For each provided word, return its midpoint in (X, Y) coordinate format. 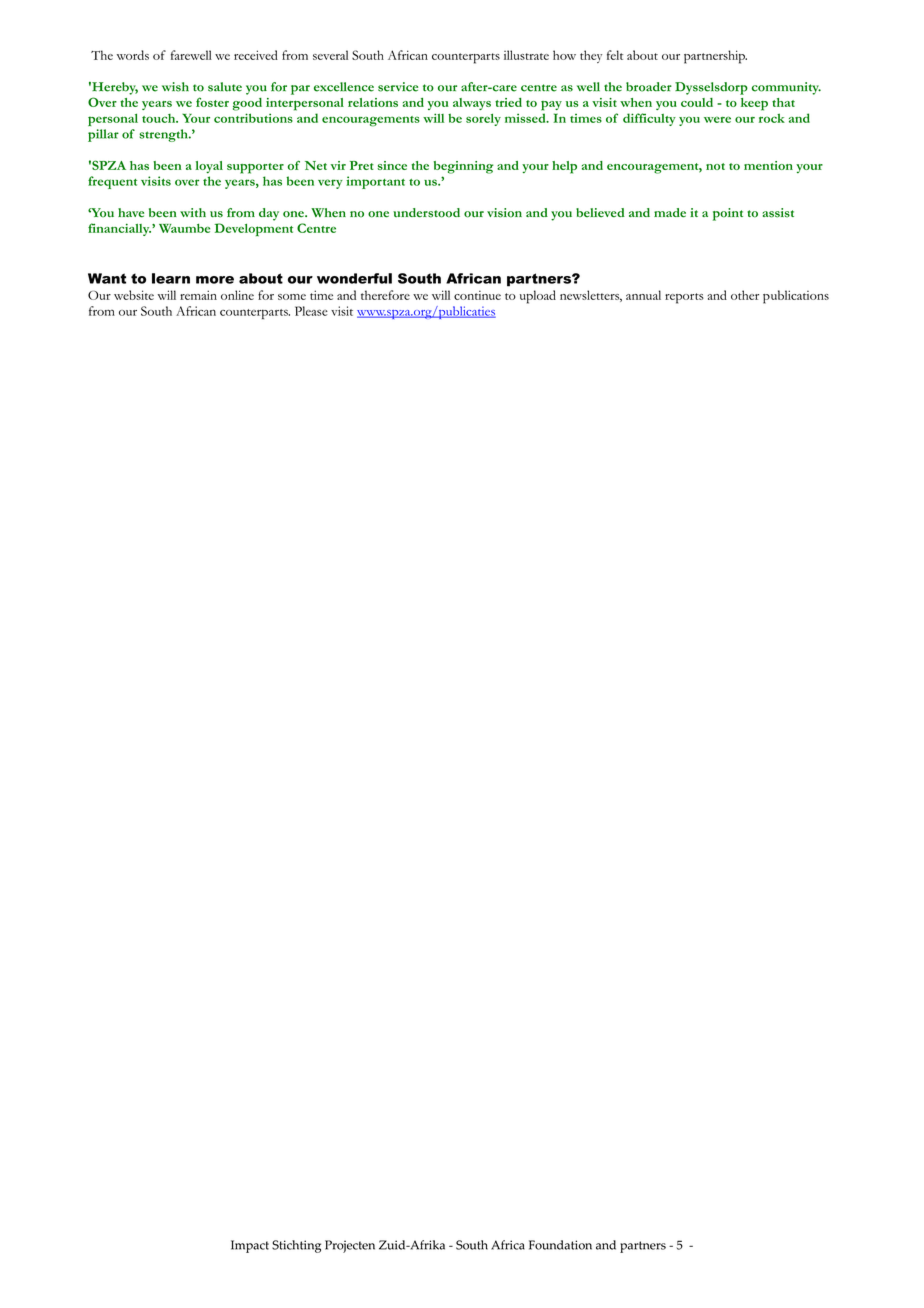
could (697, 102)
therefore (385, 295)
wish (175, 87)
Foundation (560, 1245)
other (745, 295)
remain (198, 295)
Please (311, 311)
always (472, 104)
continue (477, 295)
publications (796, 297)
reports (684, 298)
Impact (250, 1246)
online (237, 295)
